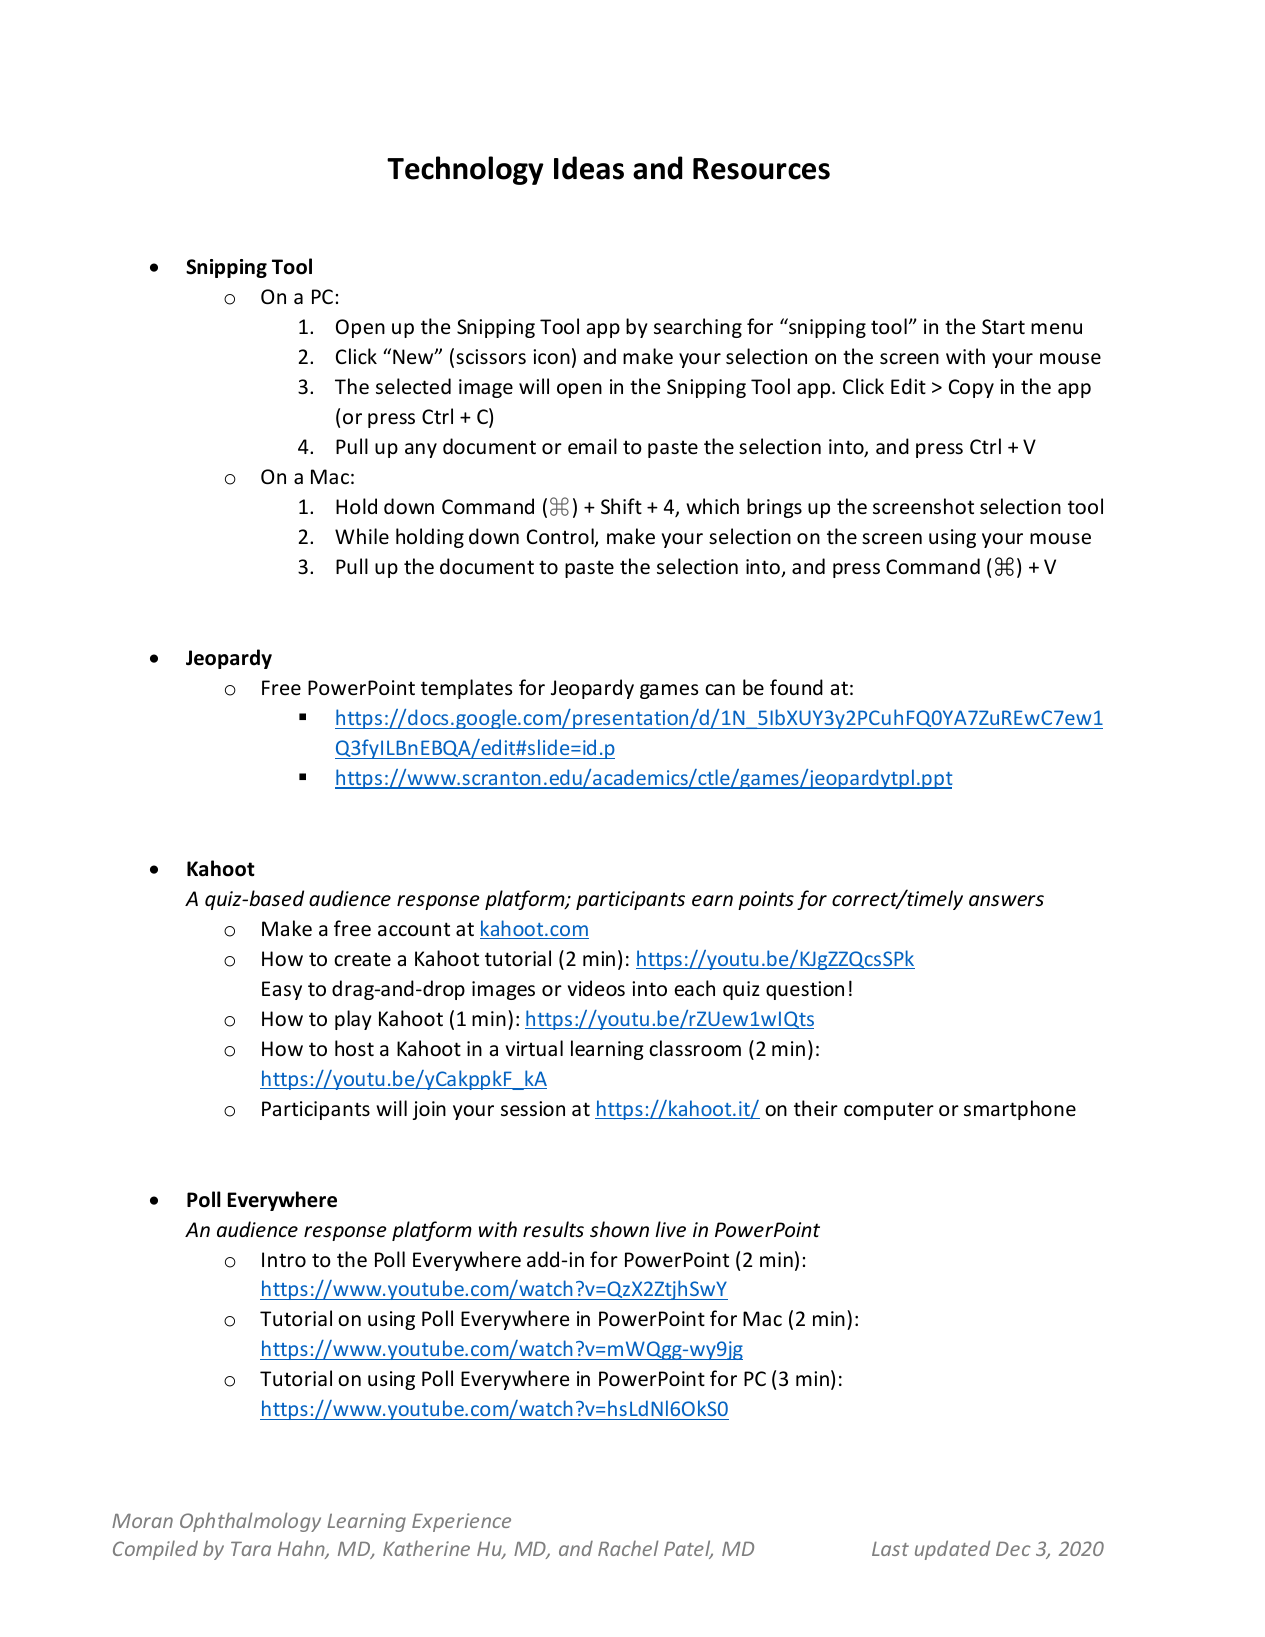  I want to click on Technology, so click(465, 170).
